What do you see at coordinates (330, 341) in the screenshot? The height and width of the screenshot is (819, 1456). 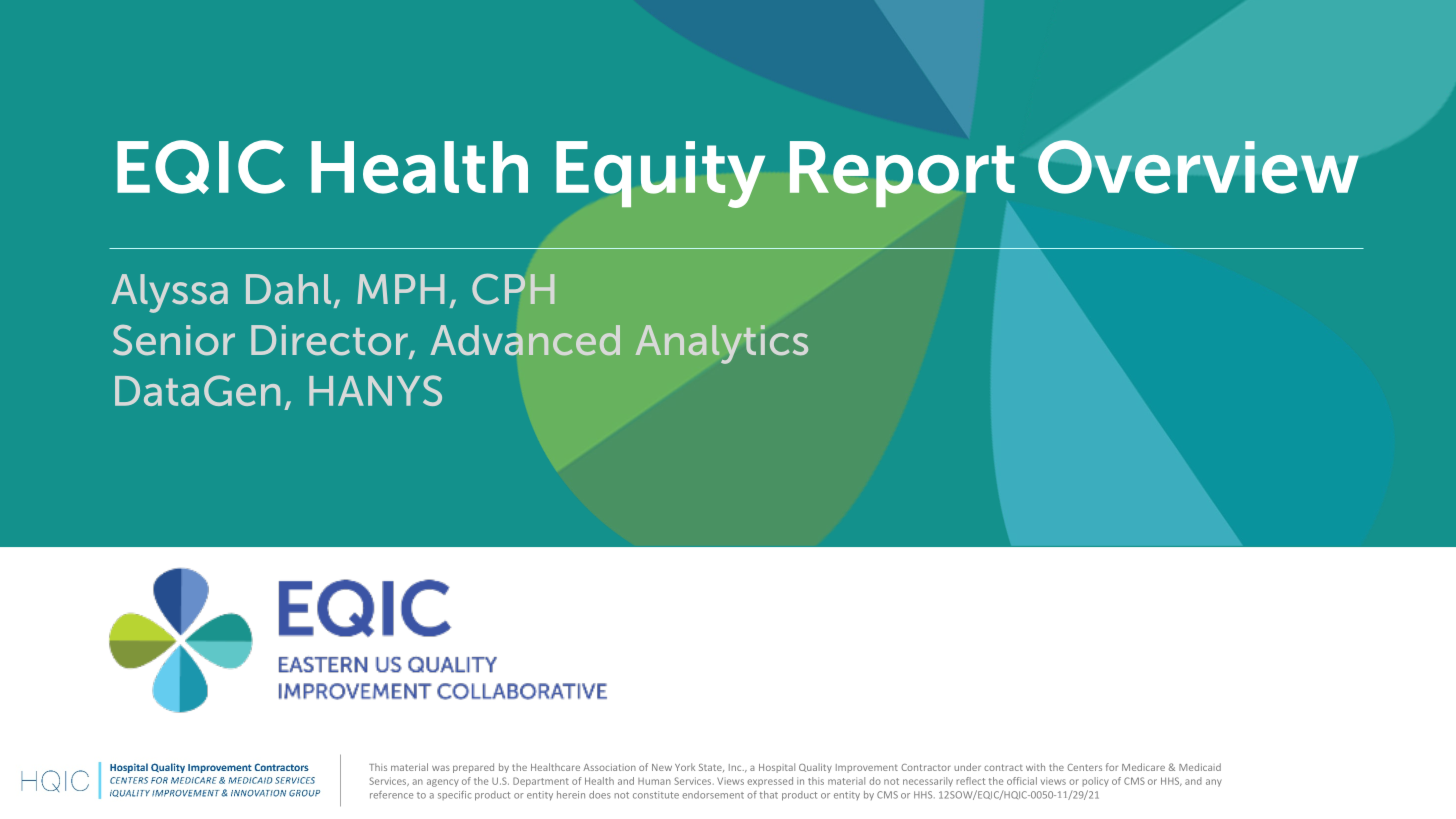 I see `Director` at bounding box center [330, 341].
